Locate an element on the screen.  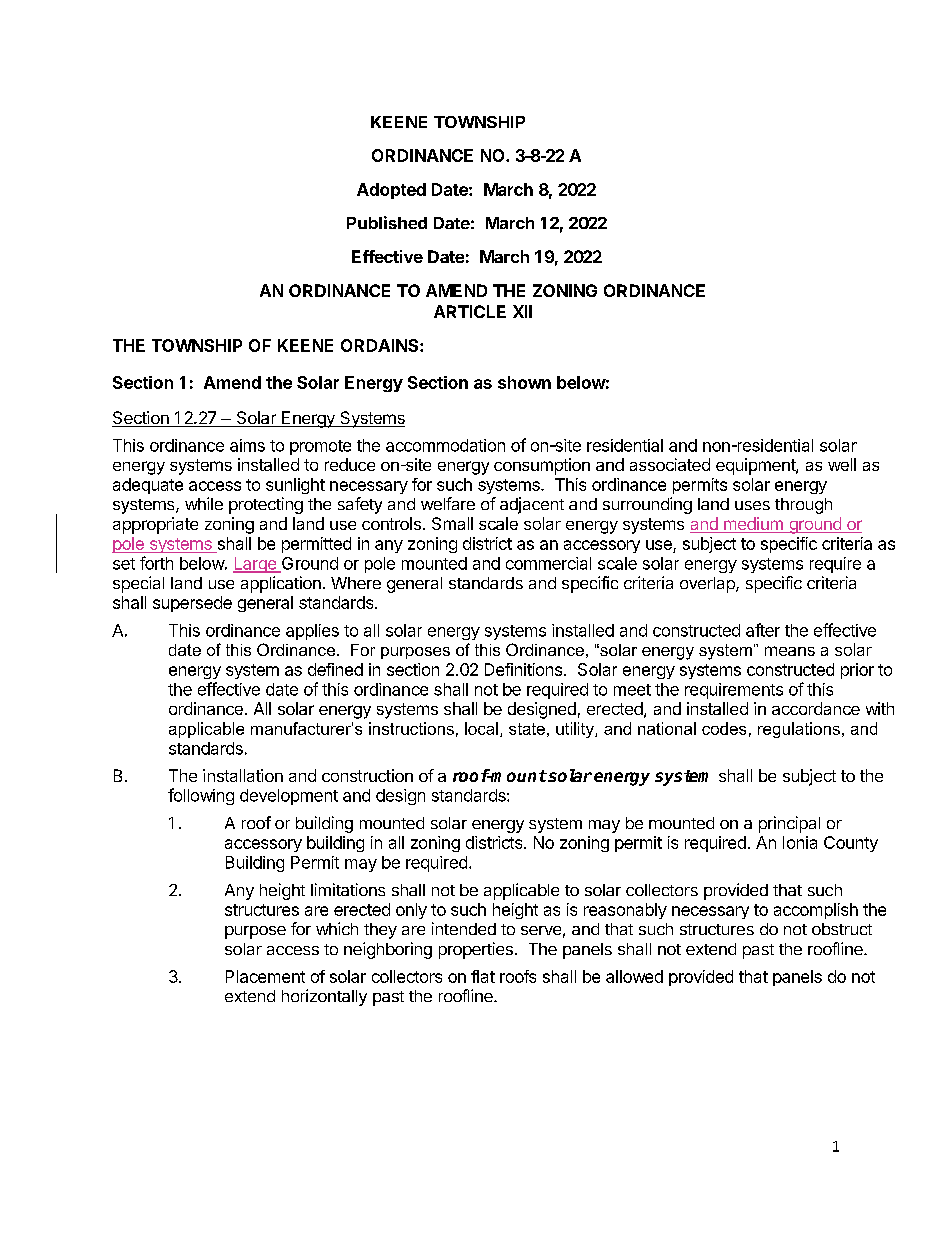
Adopted is located at coordinates (391, 191).
